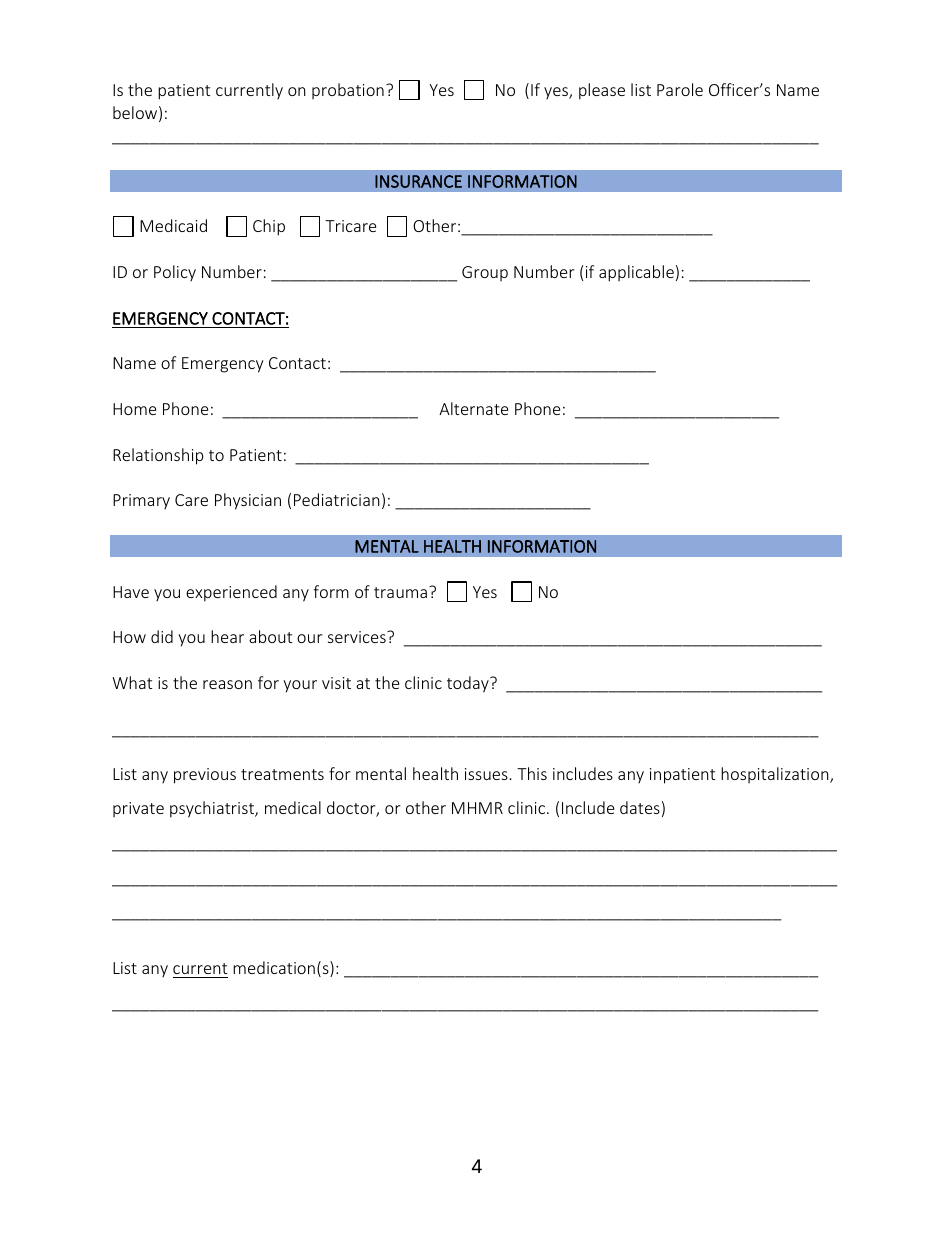 The height and width of the image is (1233, 952). What do you see at coordinates (418, 181) in the image?
I see `INSURANCE` at bounding box center [418, 181].
